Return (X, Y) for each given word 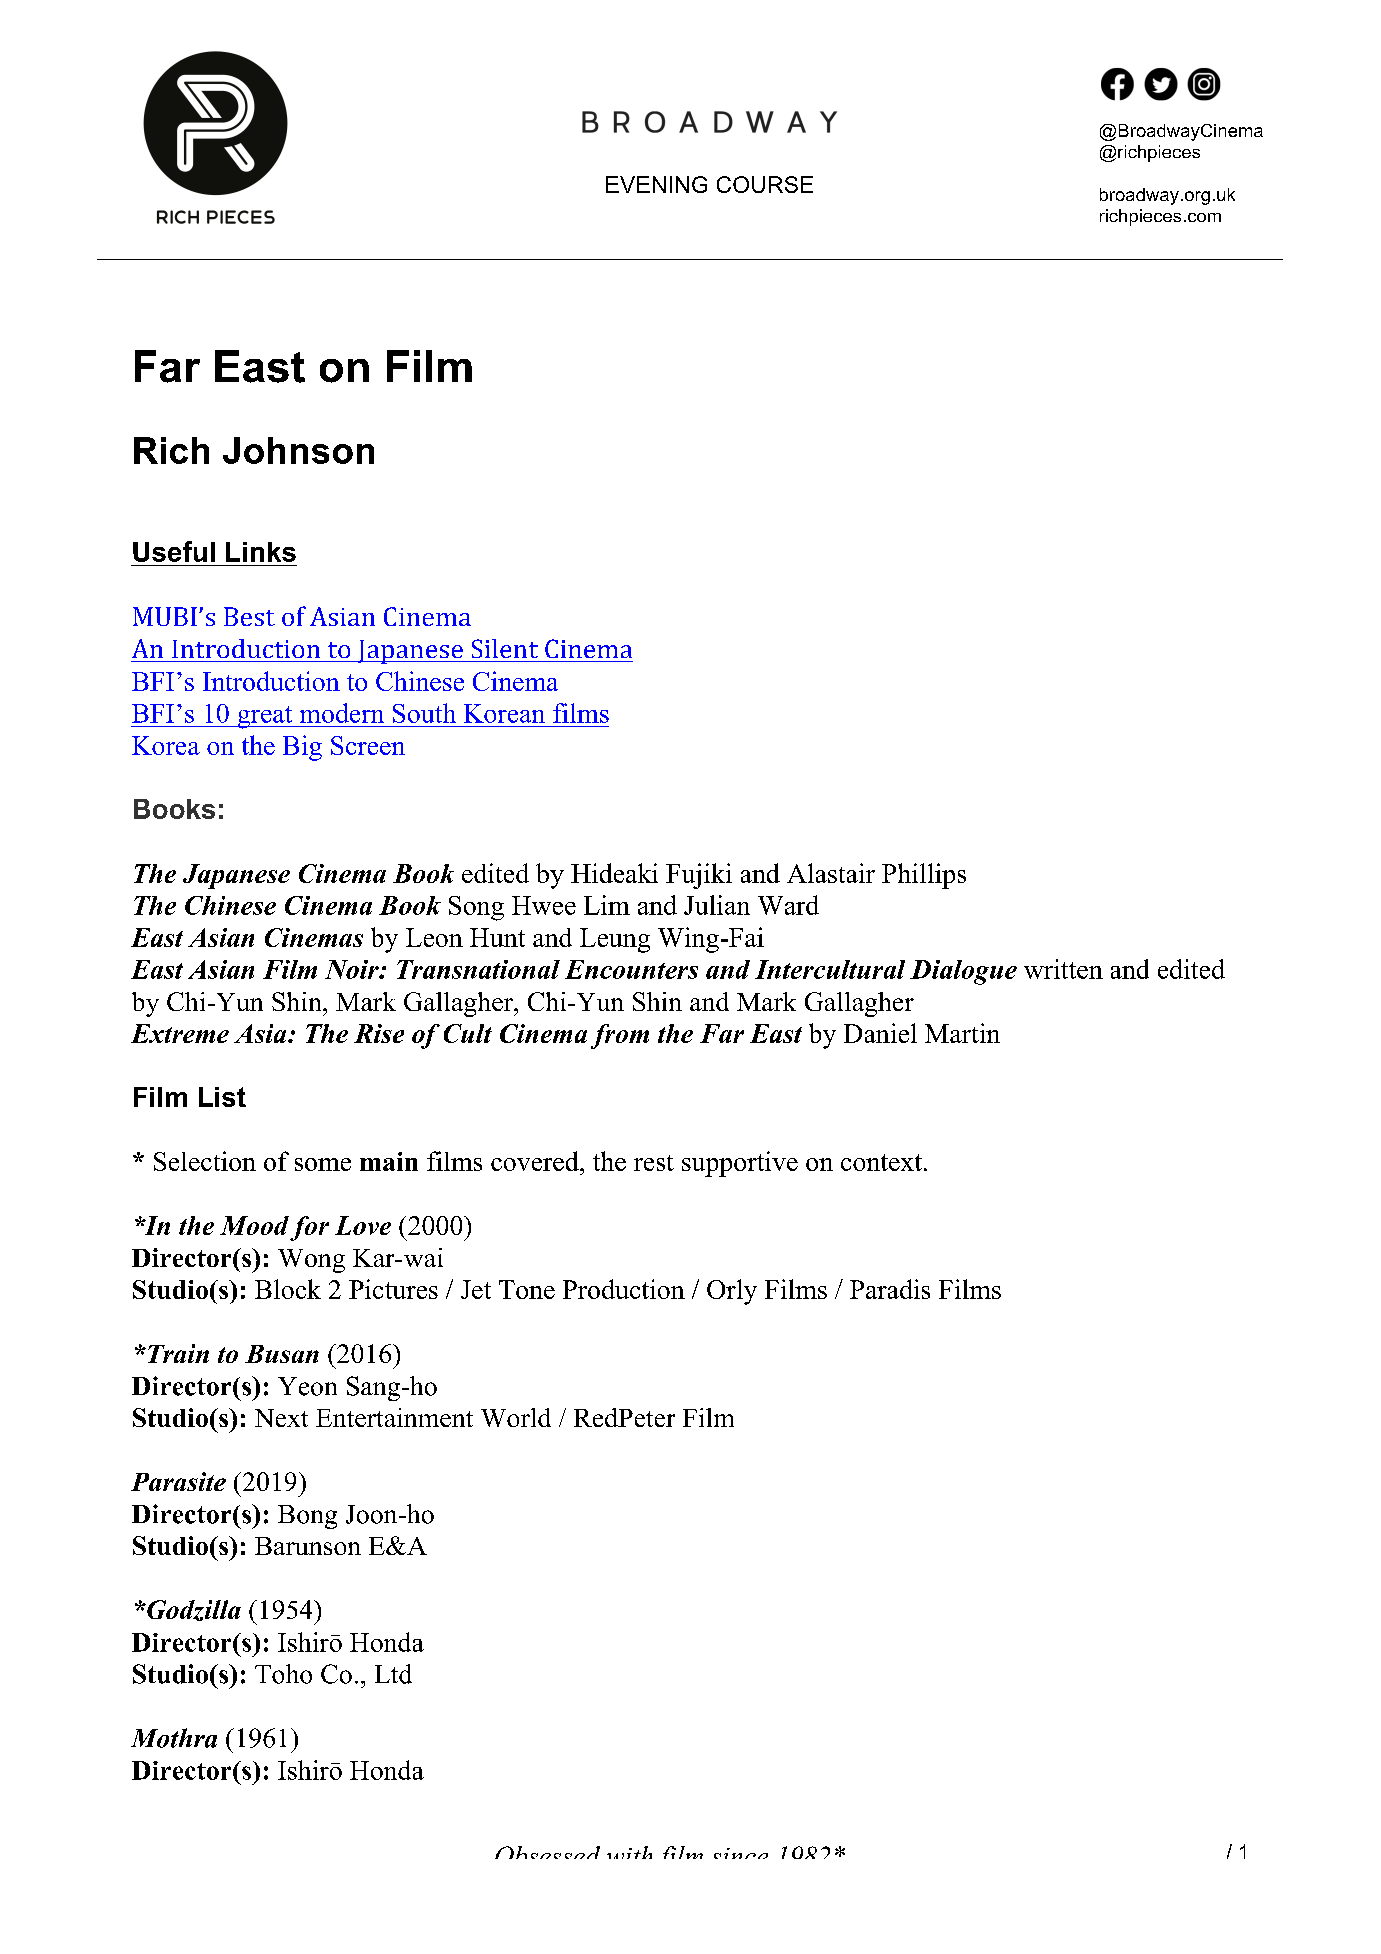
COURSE (765, 184)
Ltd (393, 1674)
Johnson (298, 450)
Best (249, 616)
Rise (379, 1033)
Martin (962, 1033)
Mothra (174, 1738)
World (516, 1417)
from (620, 1036)
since (741, 1853)
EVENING (656, 184)
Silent (505, 648)
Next (281, 1418)
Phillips (924, 876)
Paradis (890, 1289)
